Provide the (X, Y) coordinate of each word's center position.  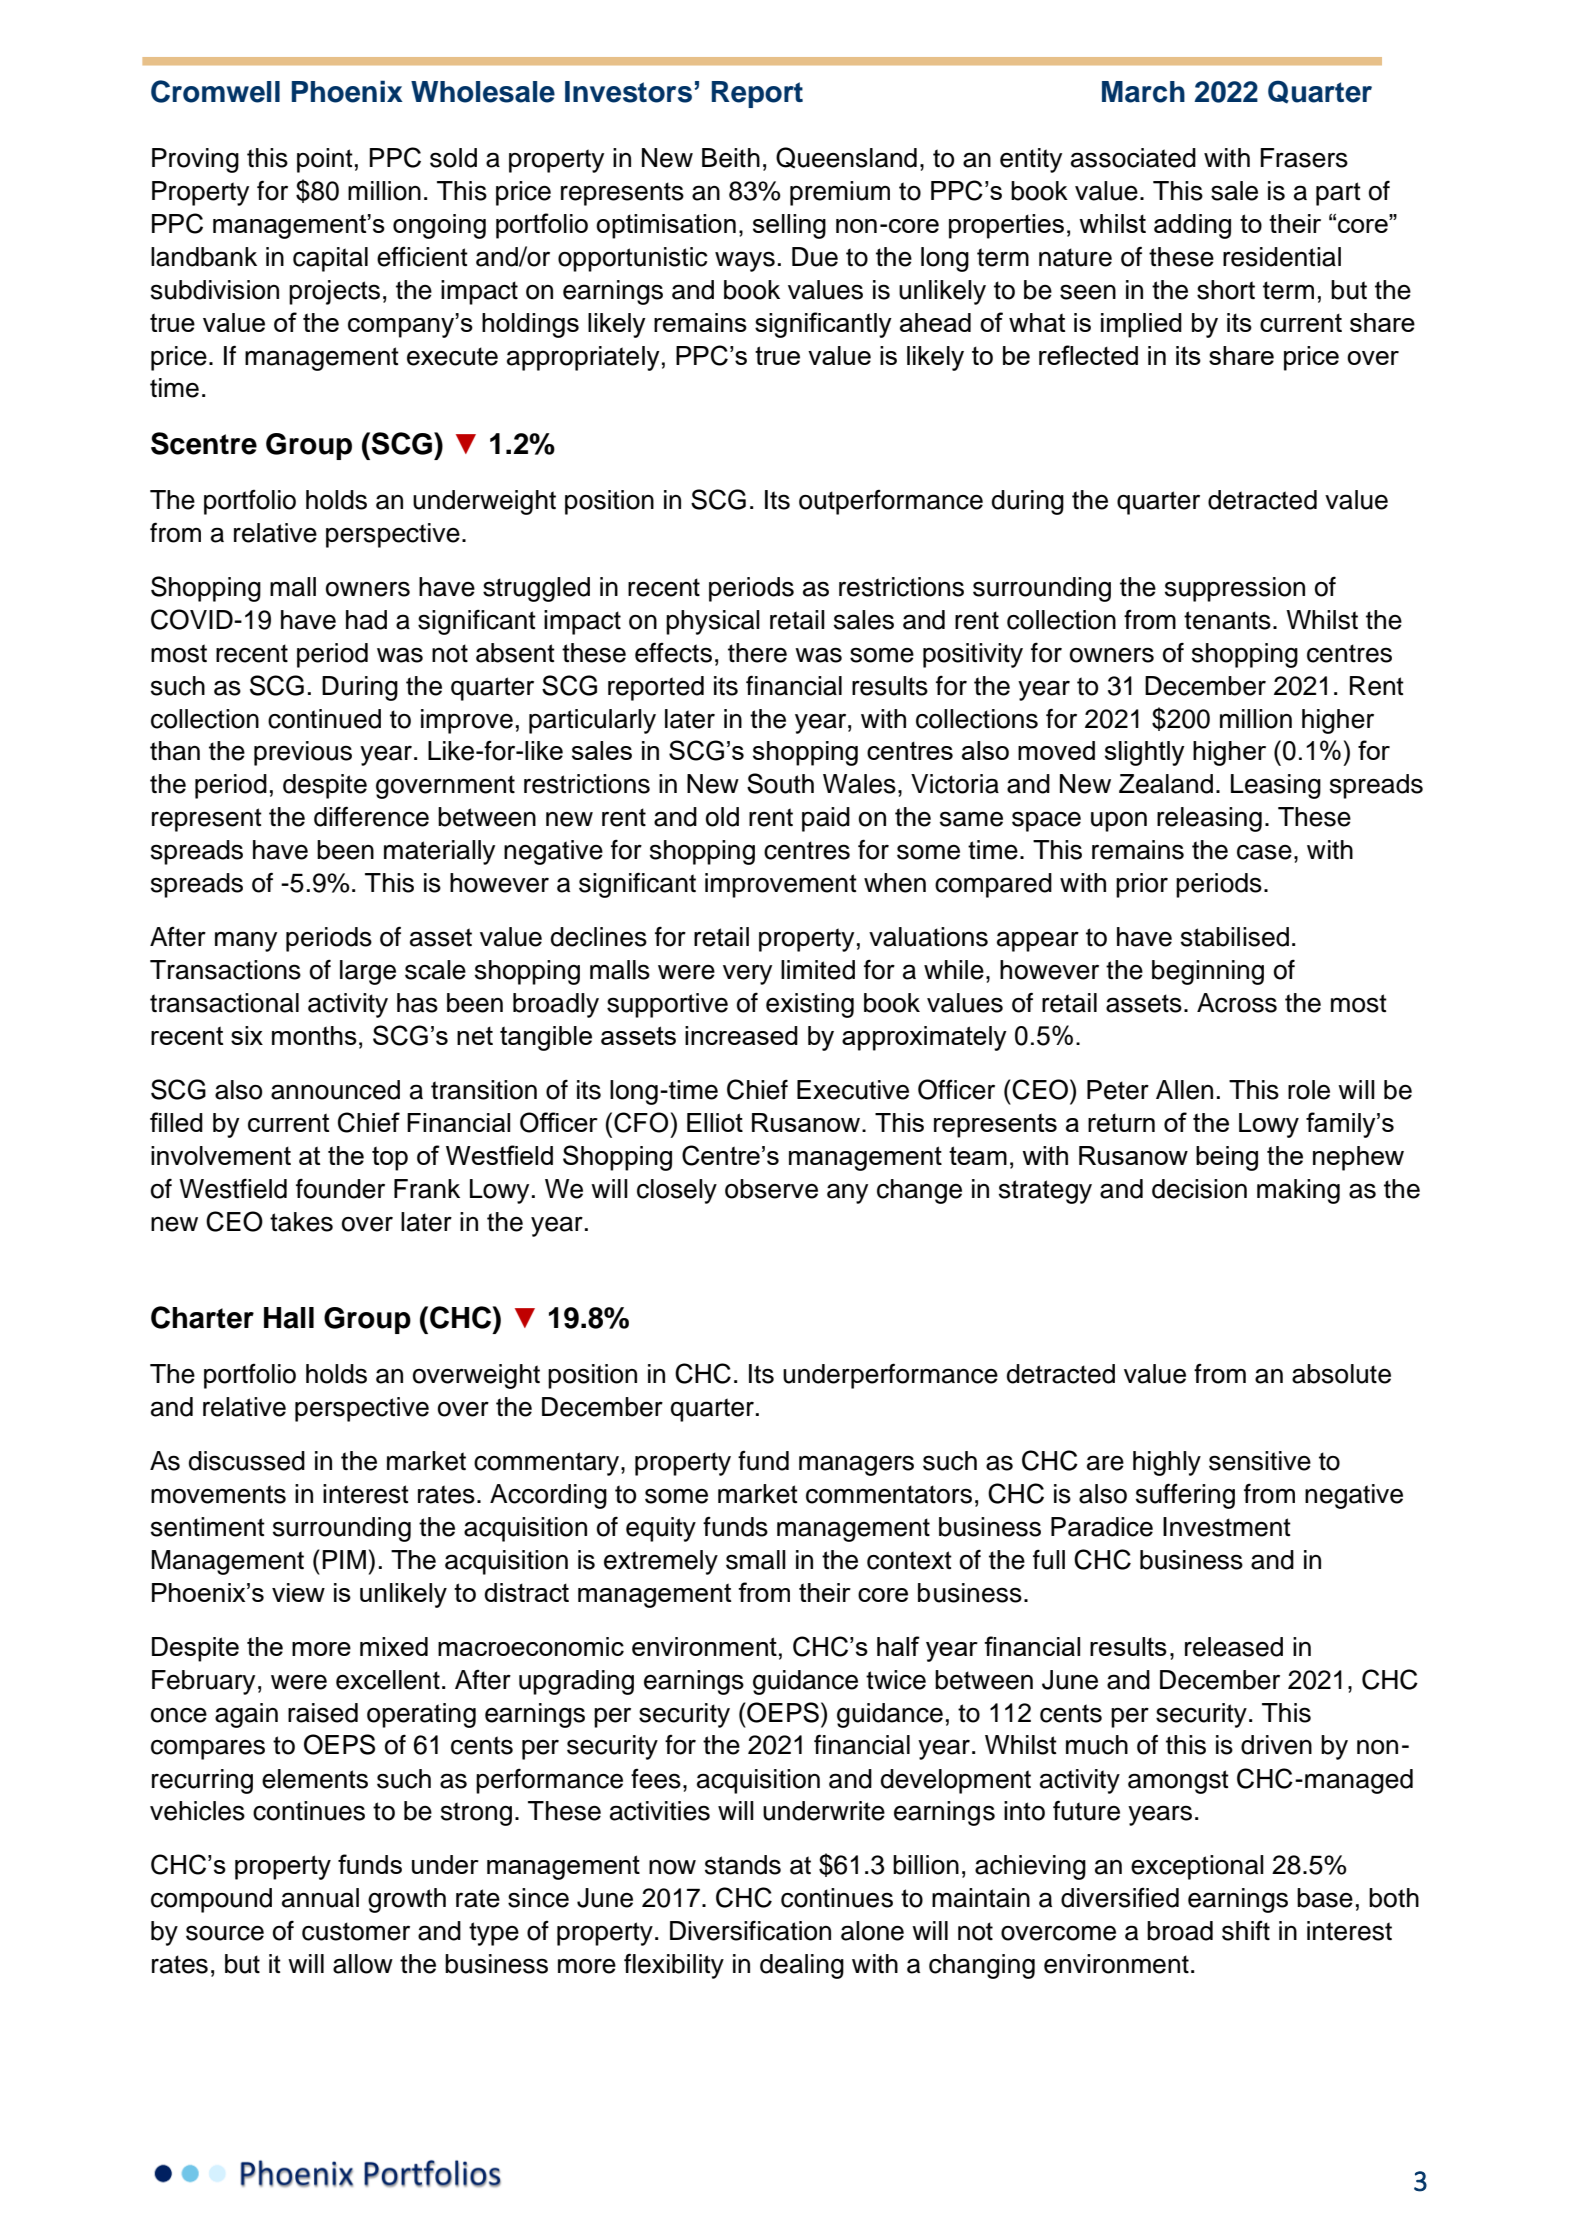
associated (1133, 158)
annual (320, 1898)
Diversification (750, 1930)
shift (1246, 1931)
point (325, 160)
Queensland (846, 158)
